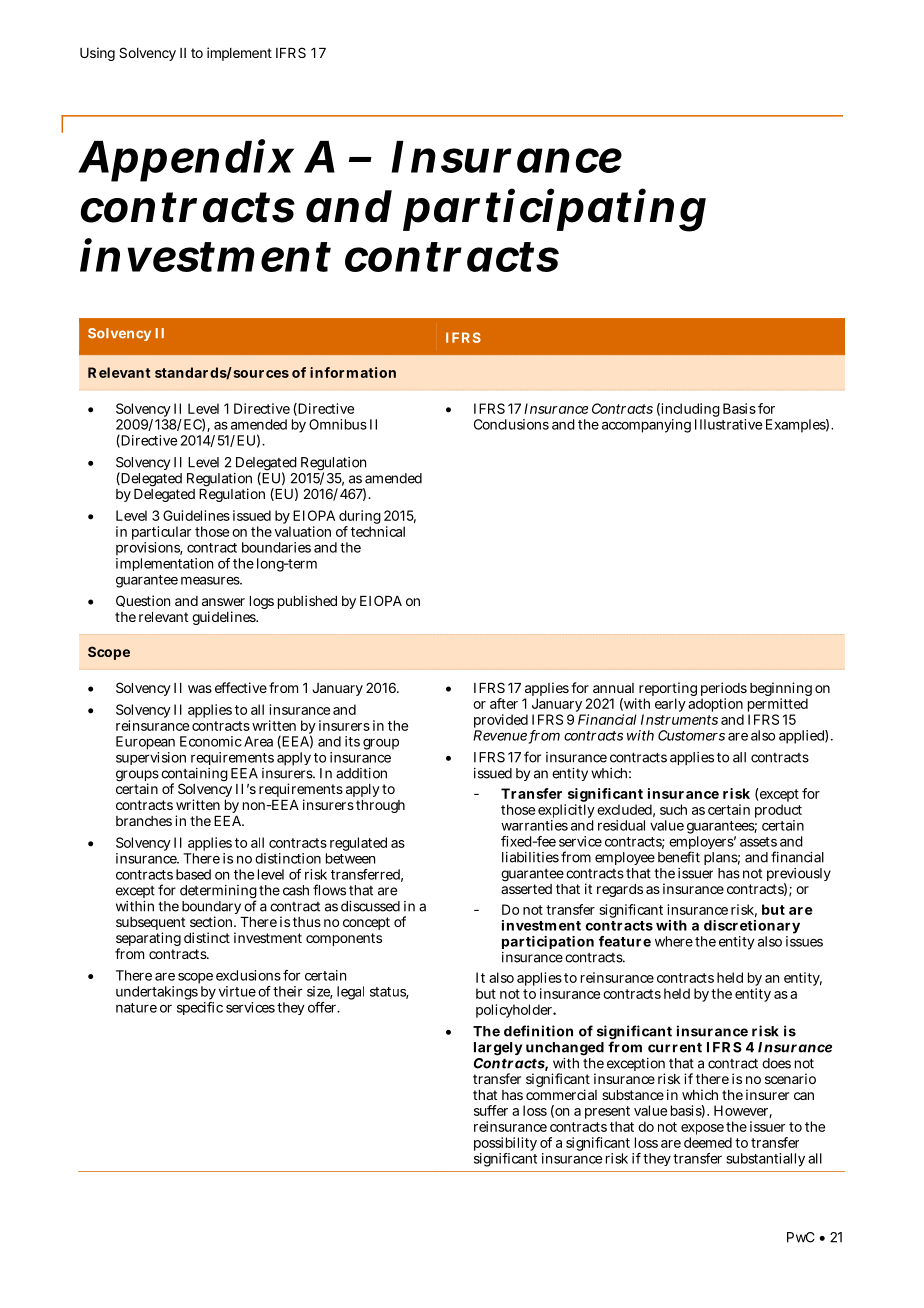  What do you see at coordinates (491, 1110) in the screenshot?
I see `suffer` at bounding box center [491, 1110].
